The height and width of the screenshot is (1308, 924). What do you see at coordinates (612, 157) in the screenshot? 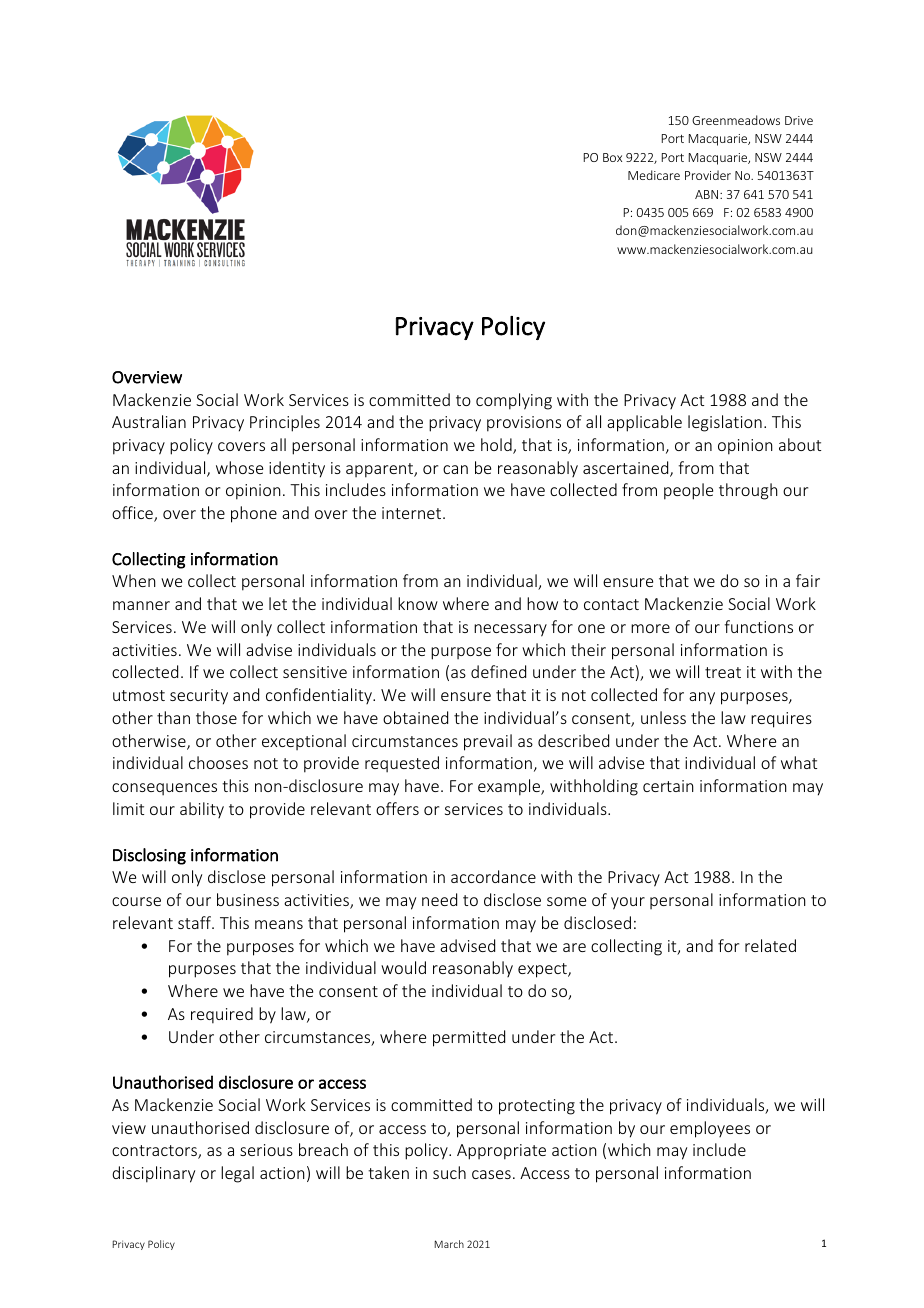
I see `Box` at bounding box center [612, 157].
